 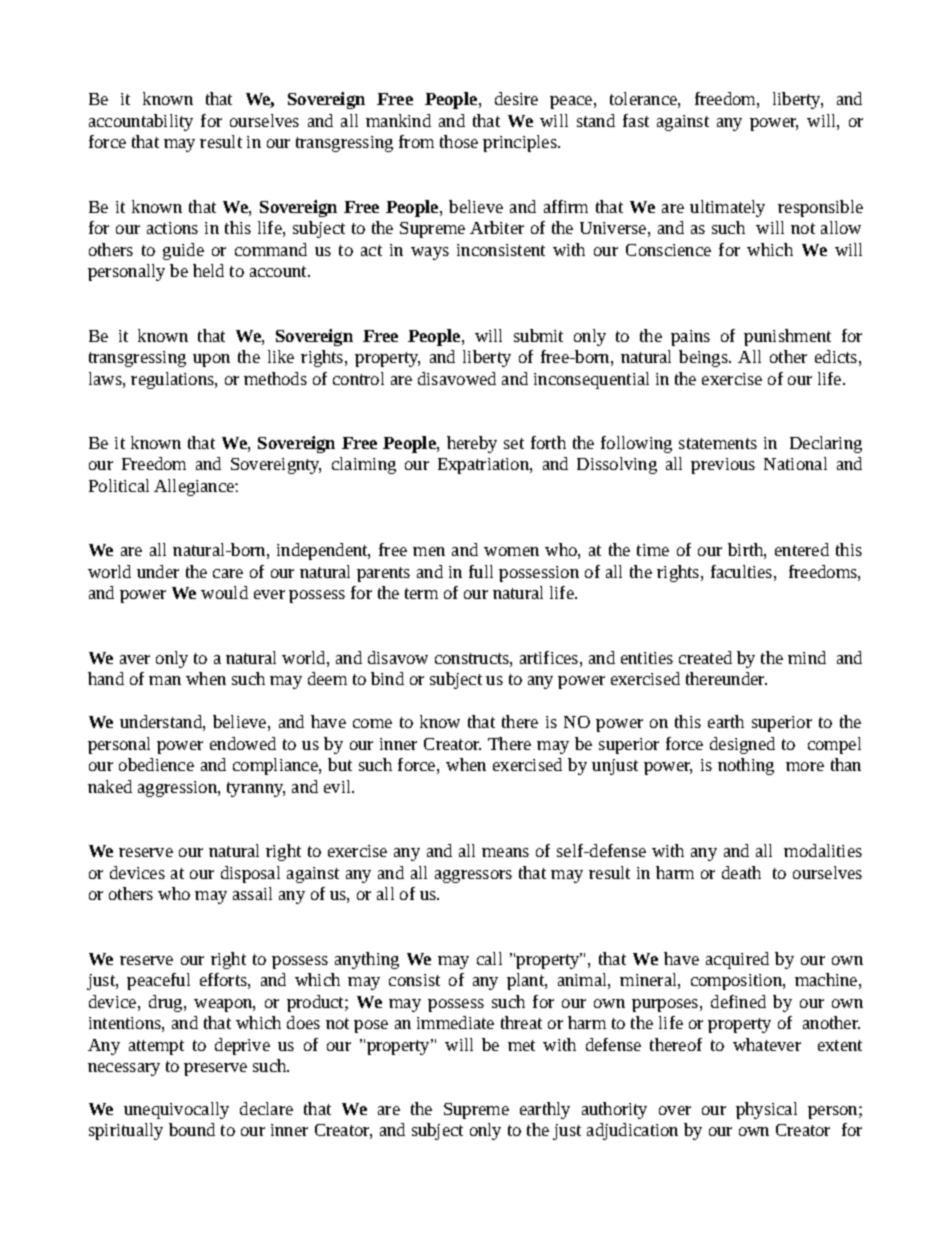 What do you see at coordinates (472, 444) in the screenshot?
I see `hereby` at bounding box center [472, 444].
